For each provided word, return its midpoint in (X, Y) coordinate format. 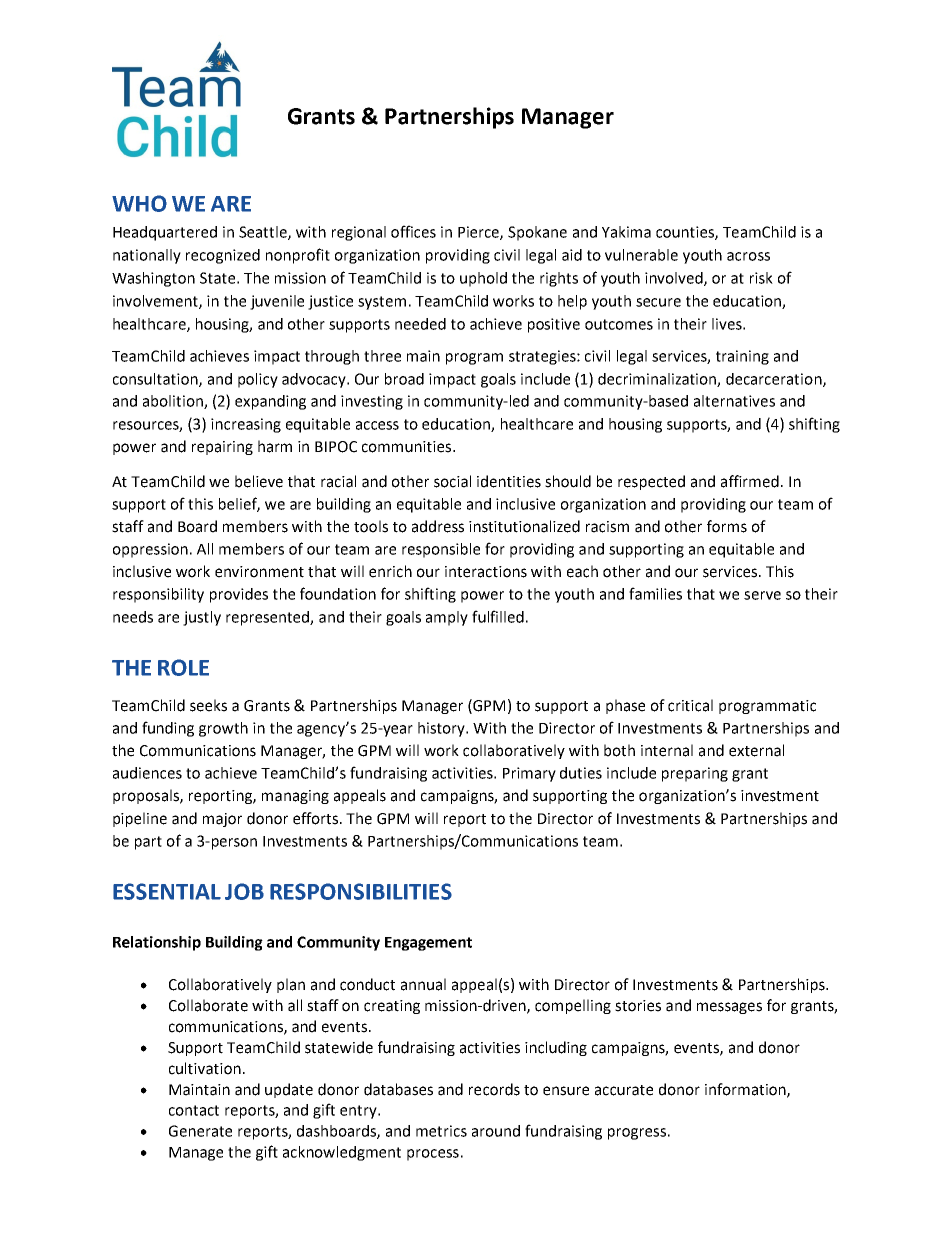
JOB (244, 891)
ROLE (183, 667)
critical (690, 705)
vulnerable (641, 255)
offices (413, 231)
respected (651, 482)
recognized (223, 256)
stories (638, 1006)
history (443, 729)
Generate (200, 1131)
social (452, 481)
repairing (222, 448)
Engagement (428, 944)
